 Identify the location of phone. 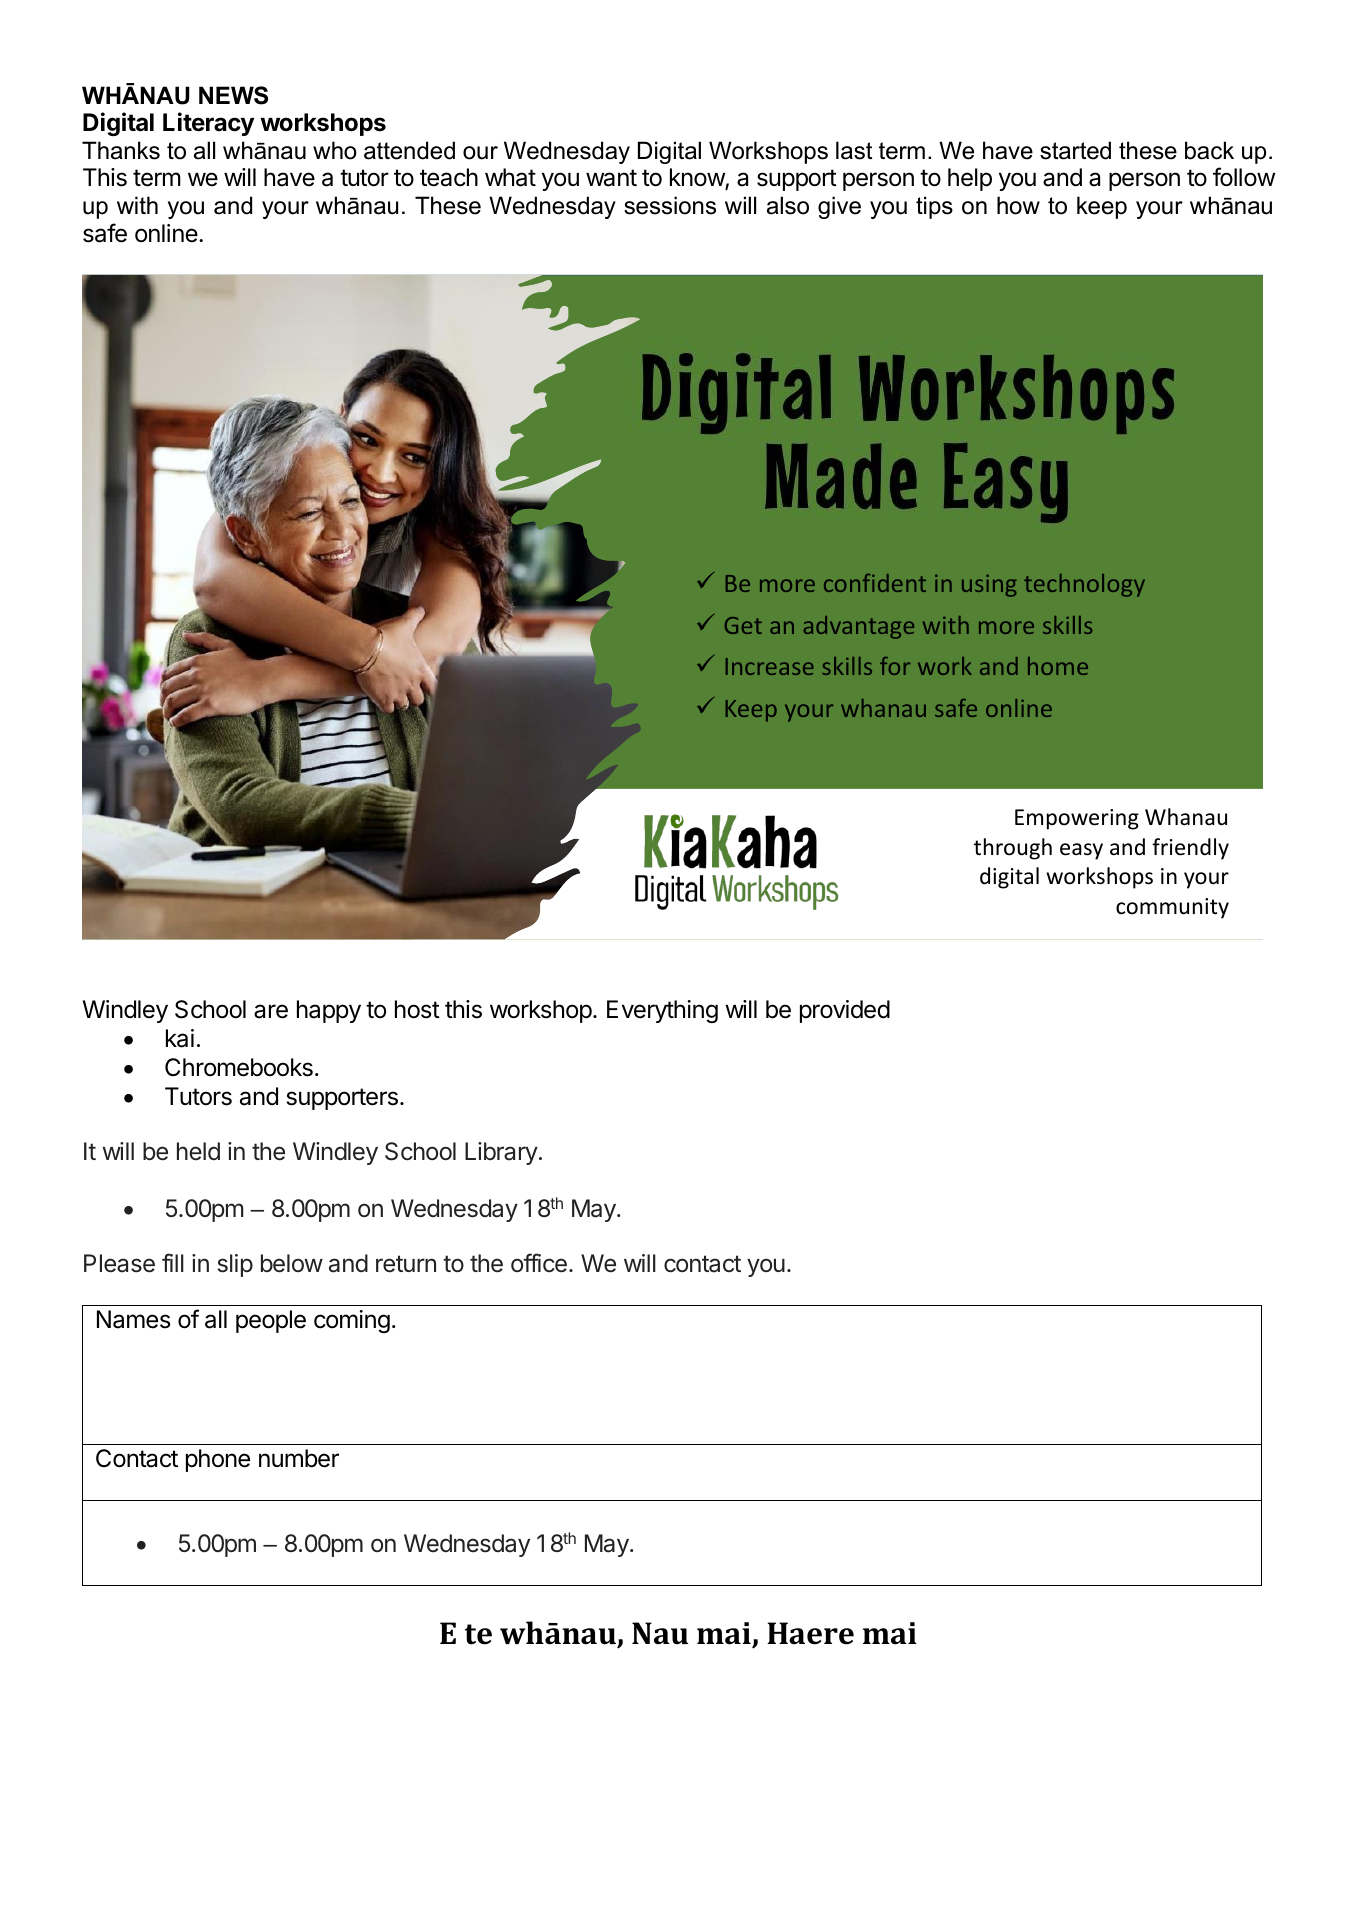
(218, 1460).
